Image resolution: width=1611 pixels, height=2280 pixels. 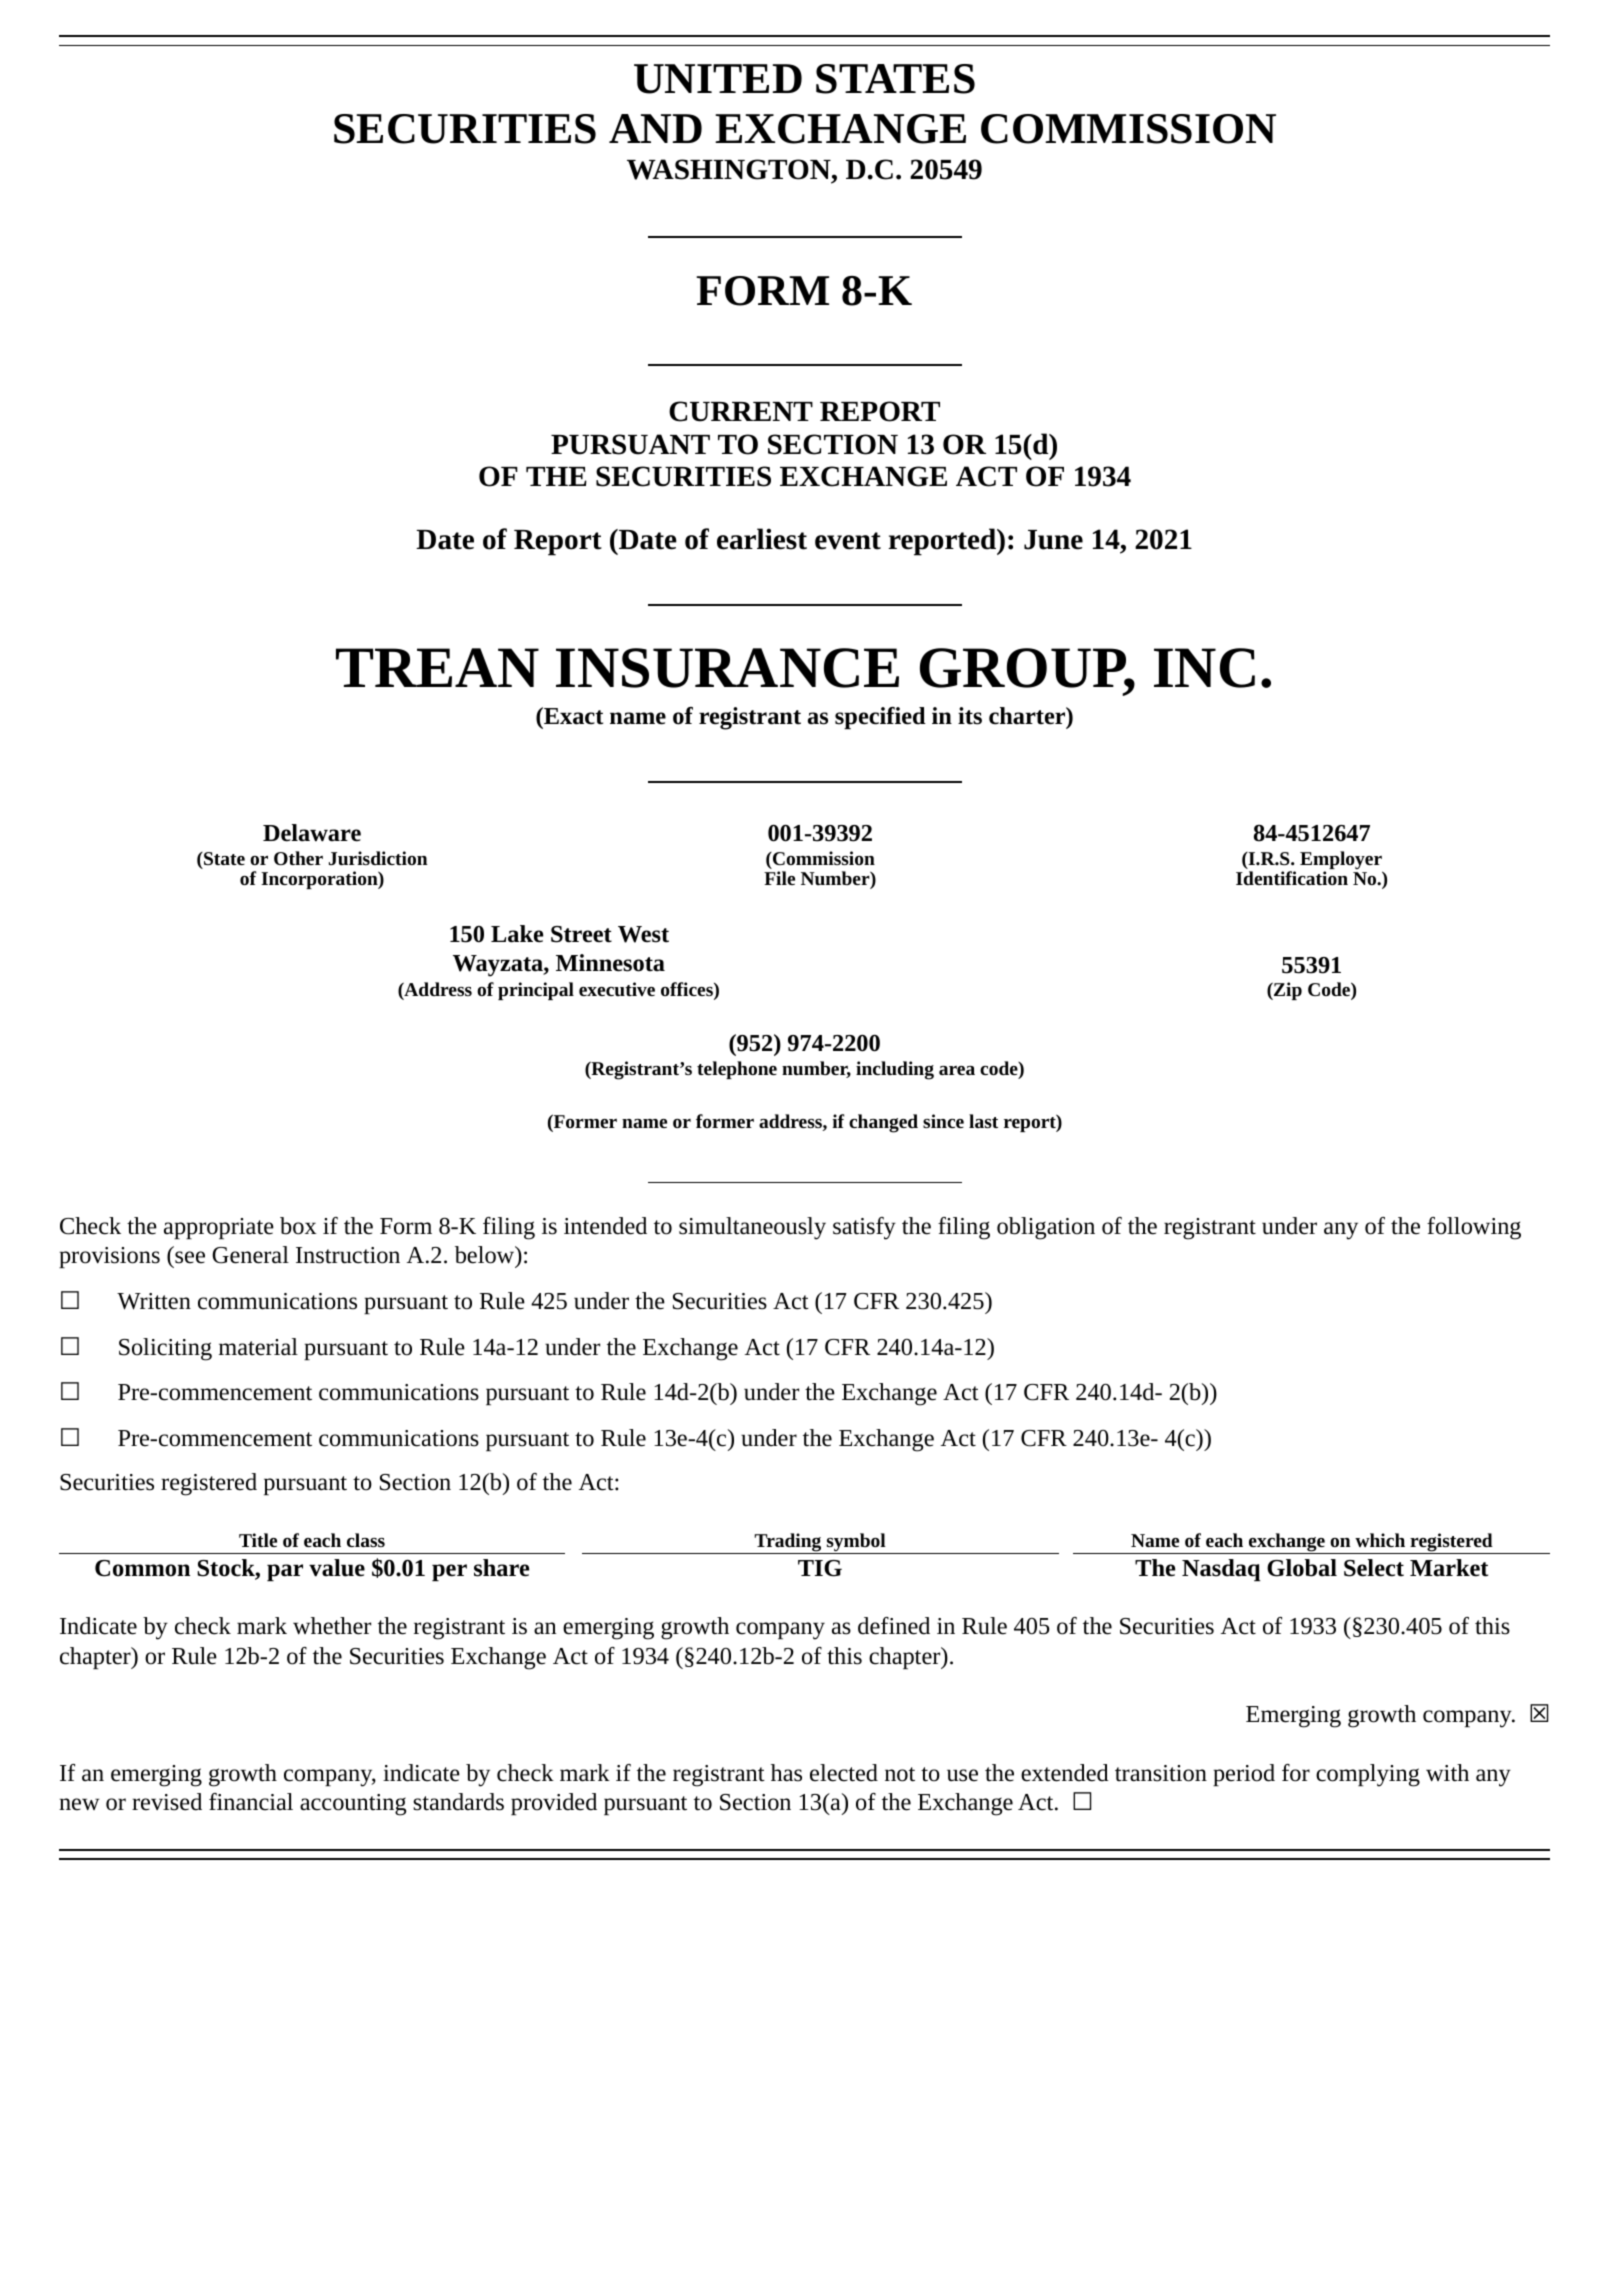 I want to click on has, so click(x=786, y=1773).
